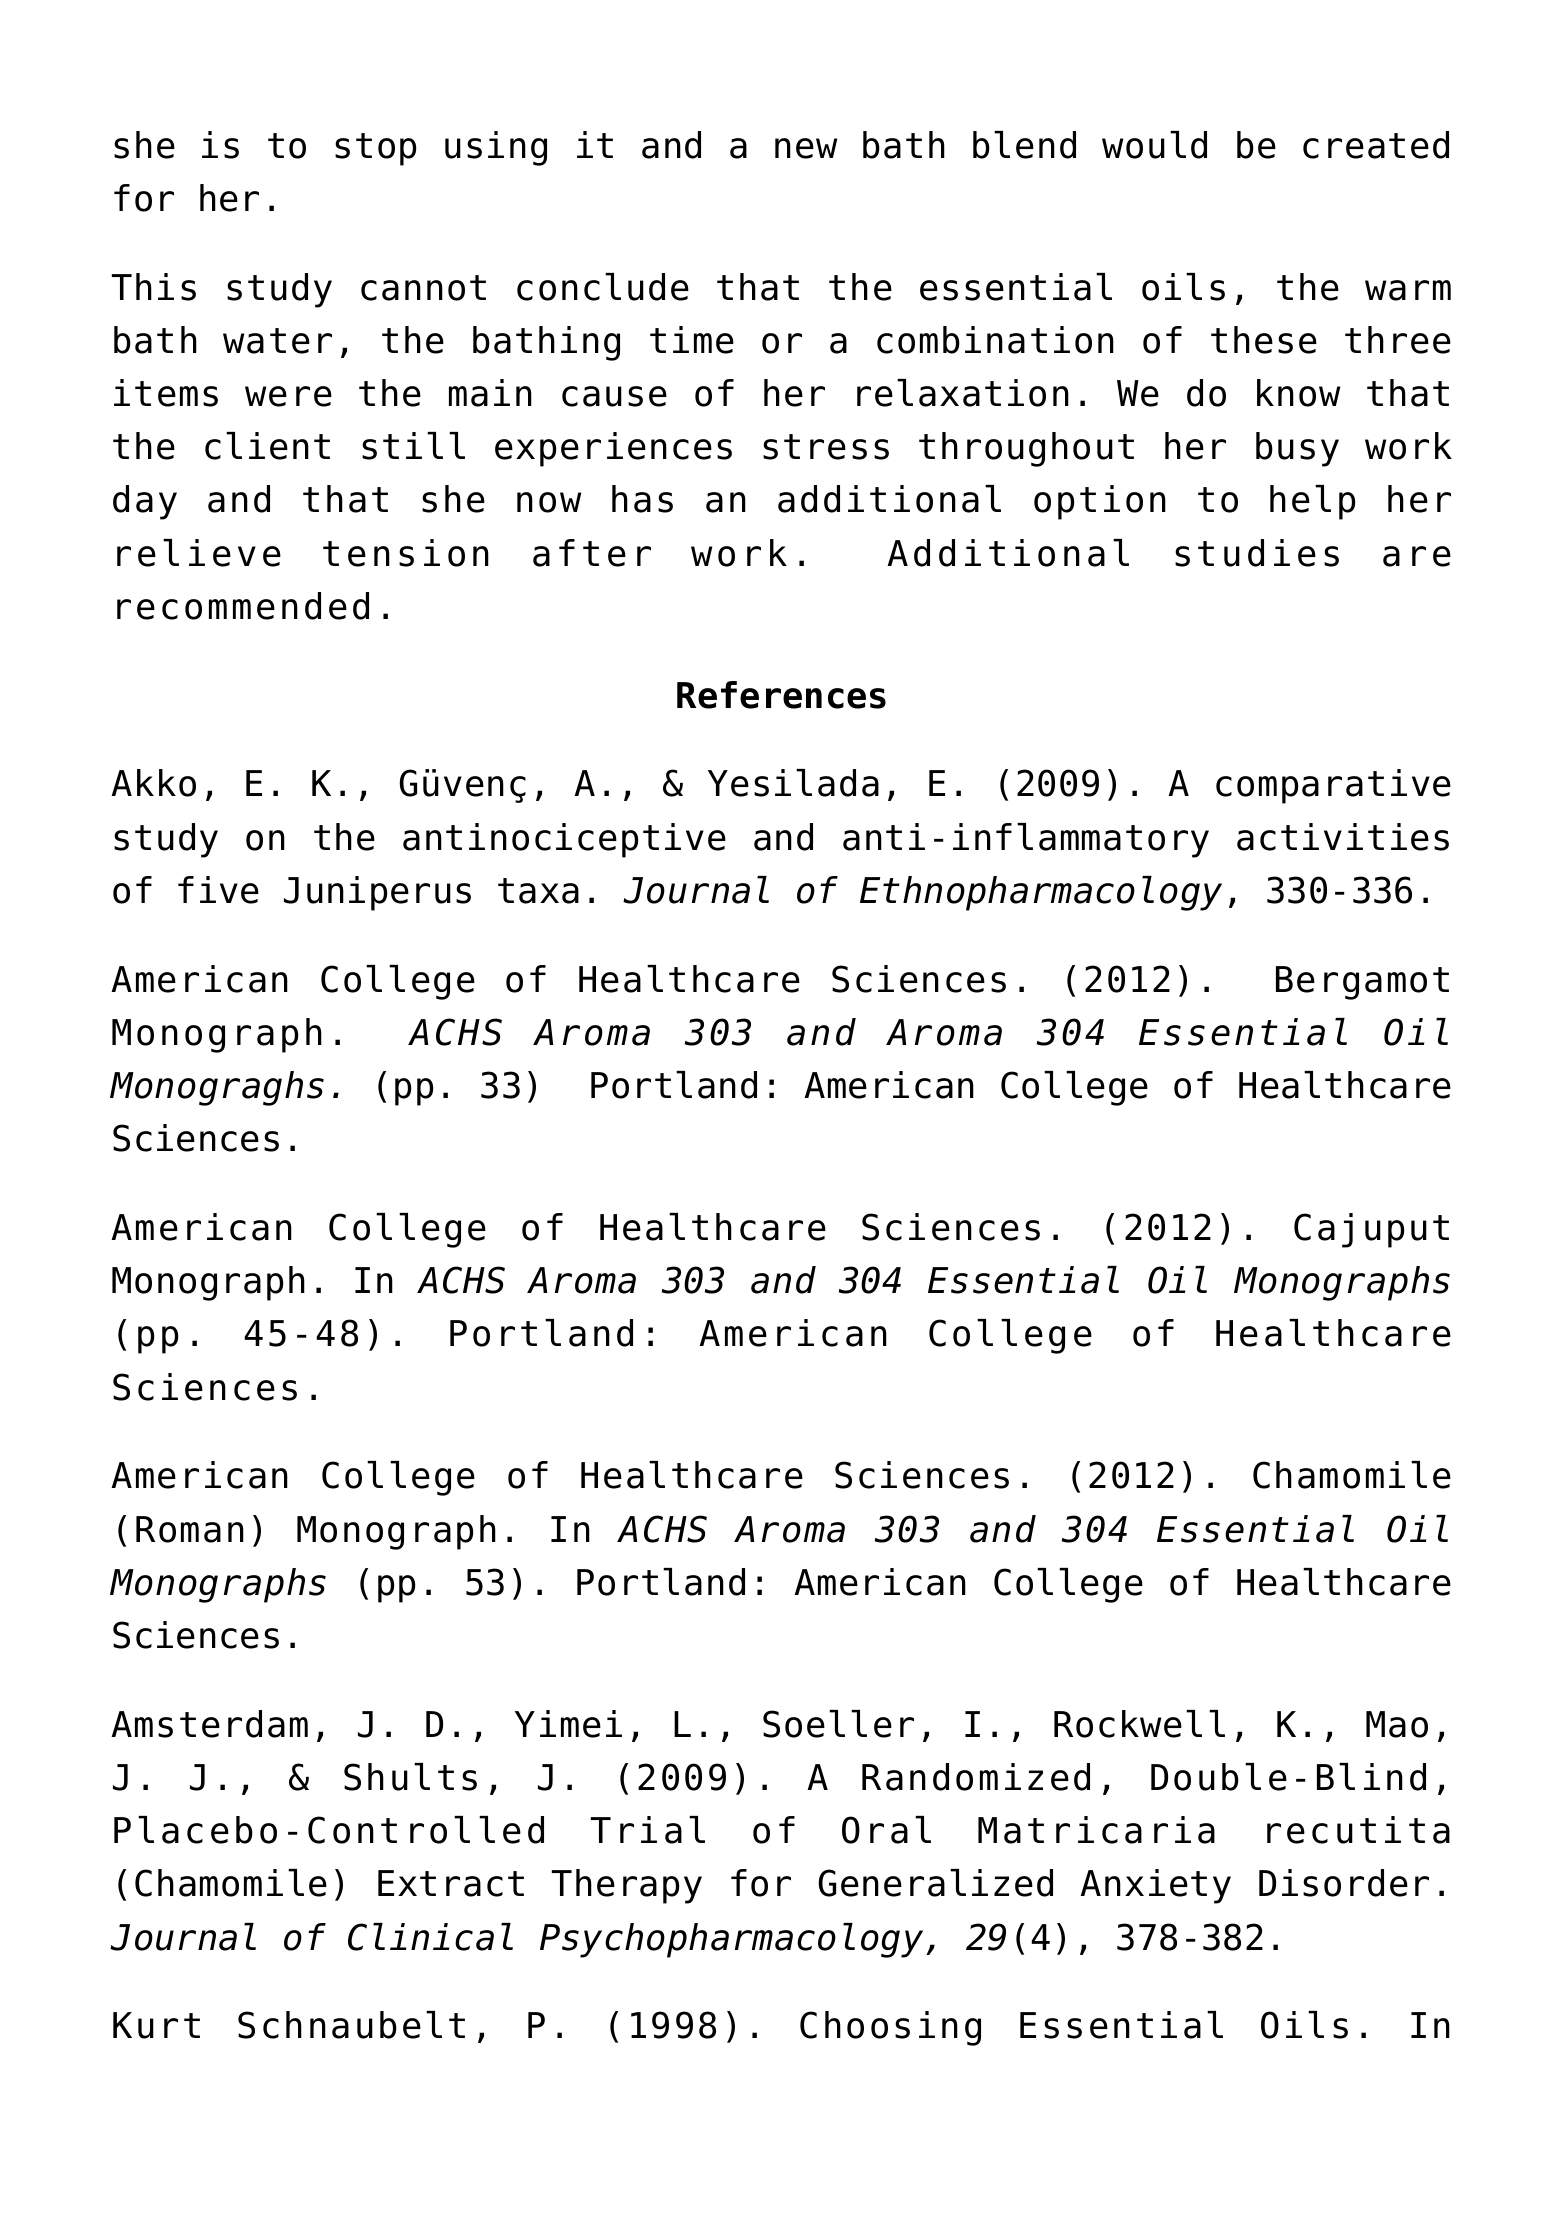  Describe the element at coordinates (375, 149) in the image. I see `stop` at that location.
